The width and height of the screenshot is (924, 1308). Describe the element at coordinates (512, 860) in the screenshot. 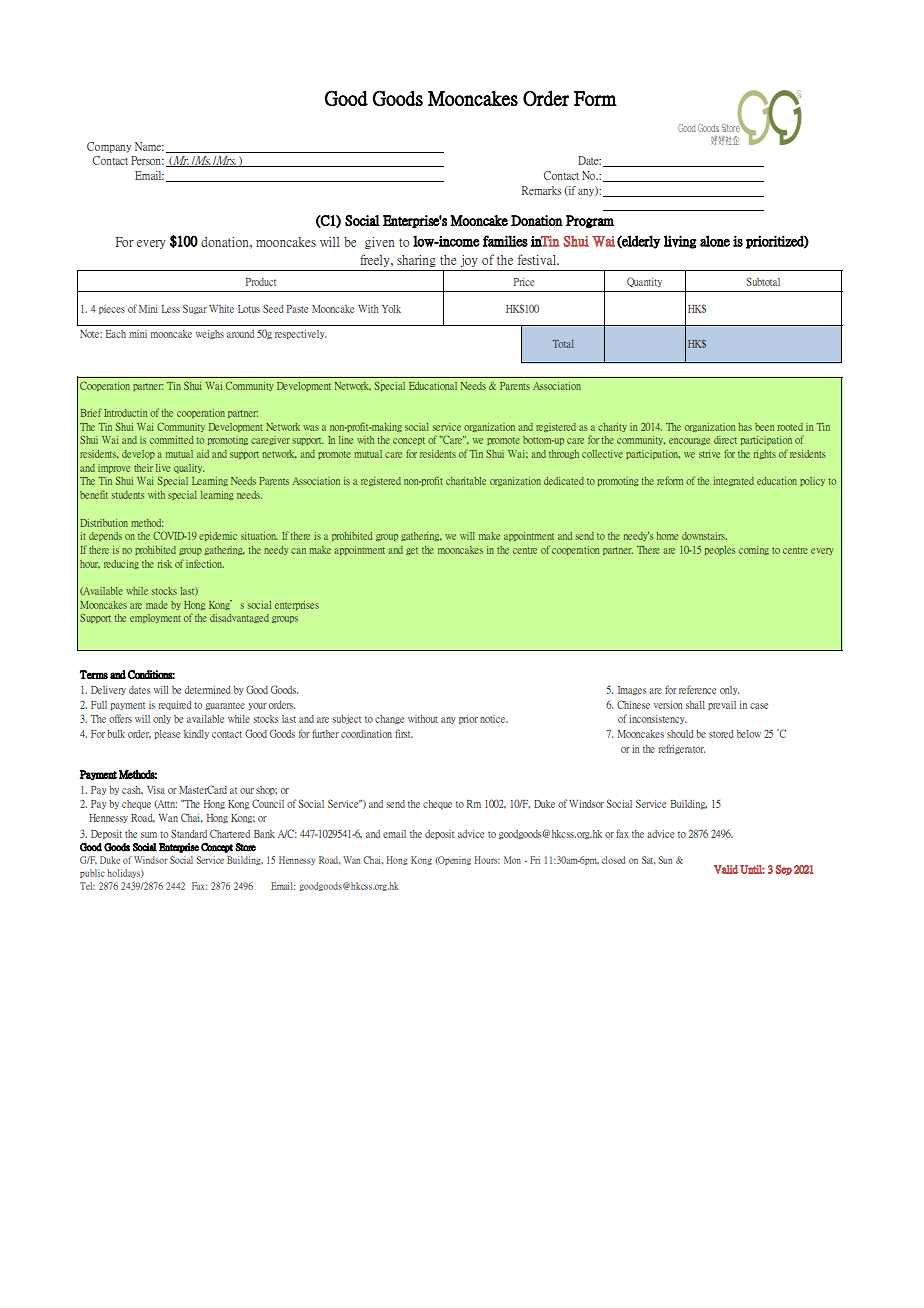

I see `Mon` at that location.
